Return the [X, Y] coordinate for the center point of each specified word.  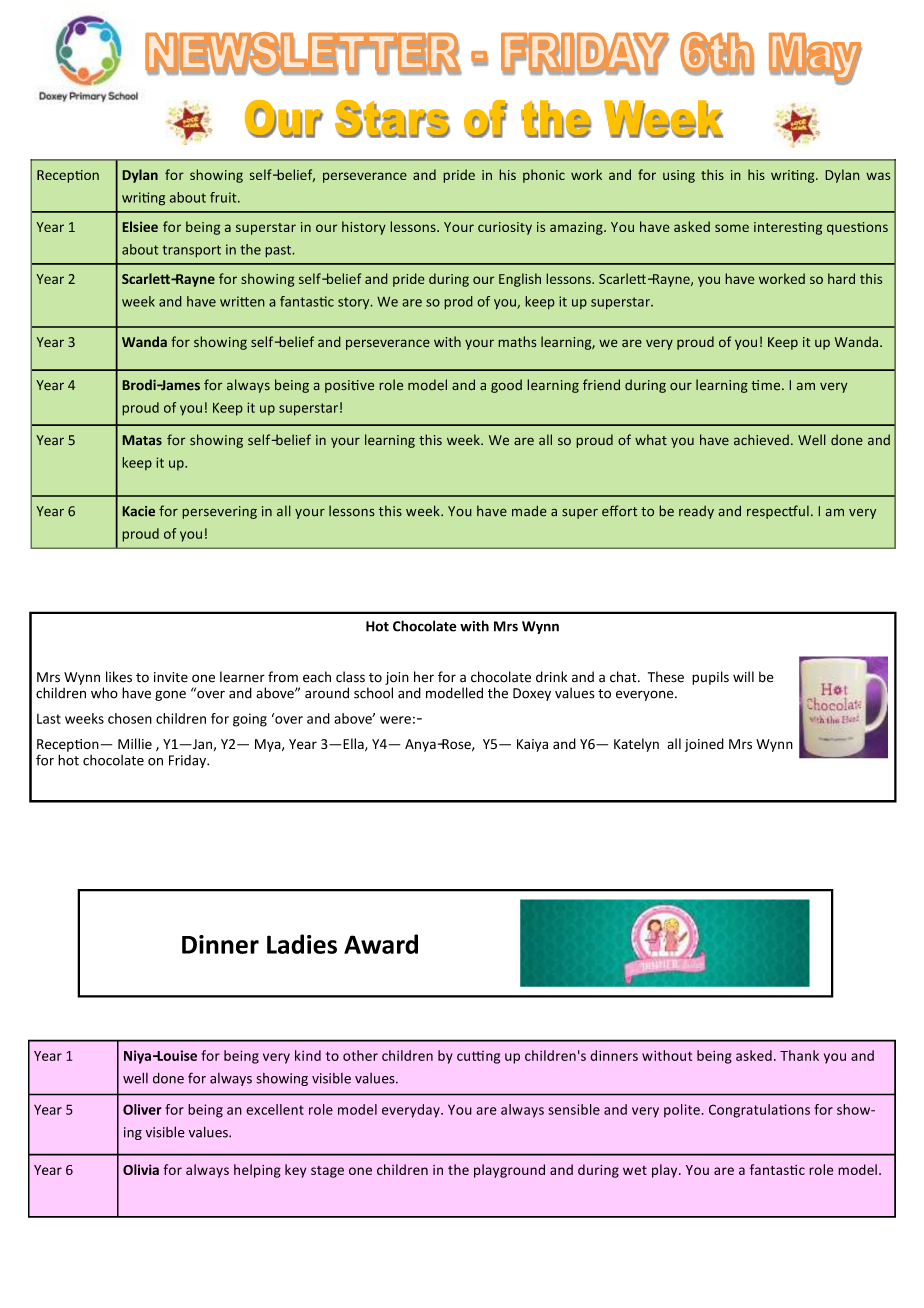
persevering [219, 512]
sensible [574, 1109]
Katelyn [636, 745]
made [529, 511]
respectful [778, 512]
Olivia [141, 1169]
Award [381, 944]
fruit [224, 197]
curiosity [505, 228]
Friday [188, 761]
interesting [788, 228]
